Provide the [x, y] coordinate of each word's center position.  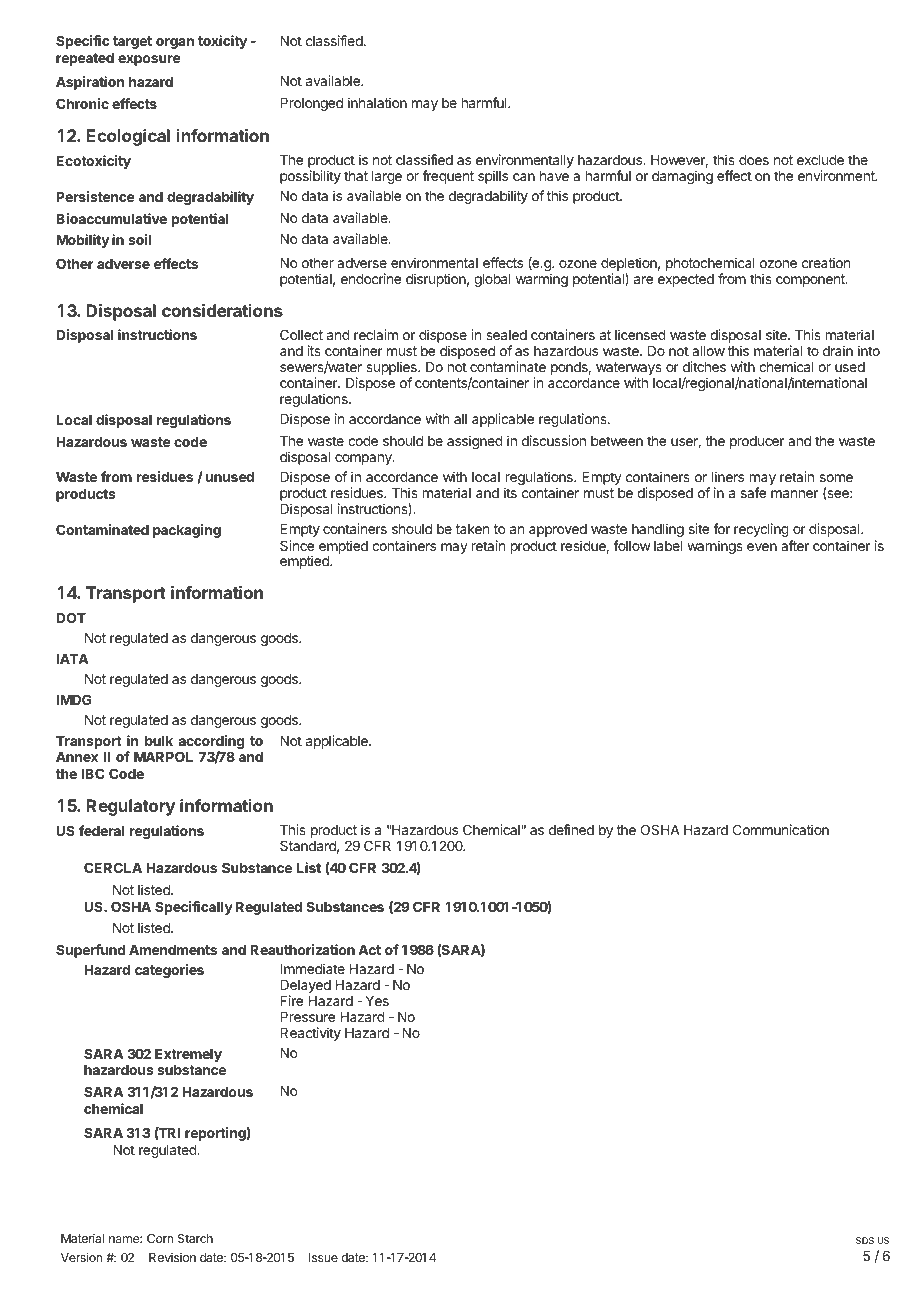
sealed [506, 335]
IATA [72, 659]
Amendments [173, 950]
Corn [160, 1238]
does [754, 160]
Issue [323, 1257]
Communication [781, 829]
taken [472, 529]
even [762, 547]
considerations [222, 310]
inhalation [377, 102]
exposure [149, 60]
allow [708, 351]
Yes [377, 1001]
